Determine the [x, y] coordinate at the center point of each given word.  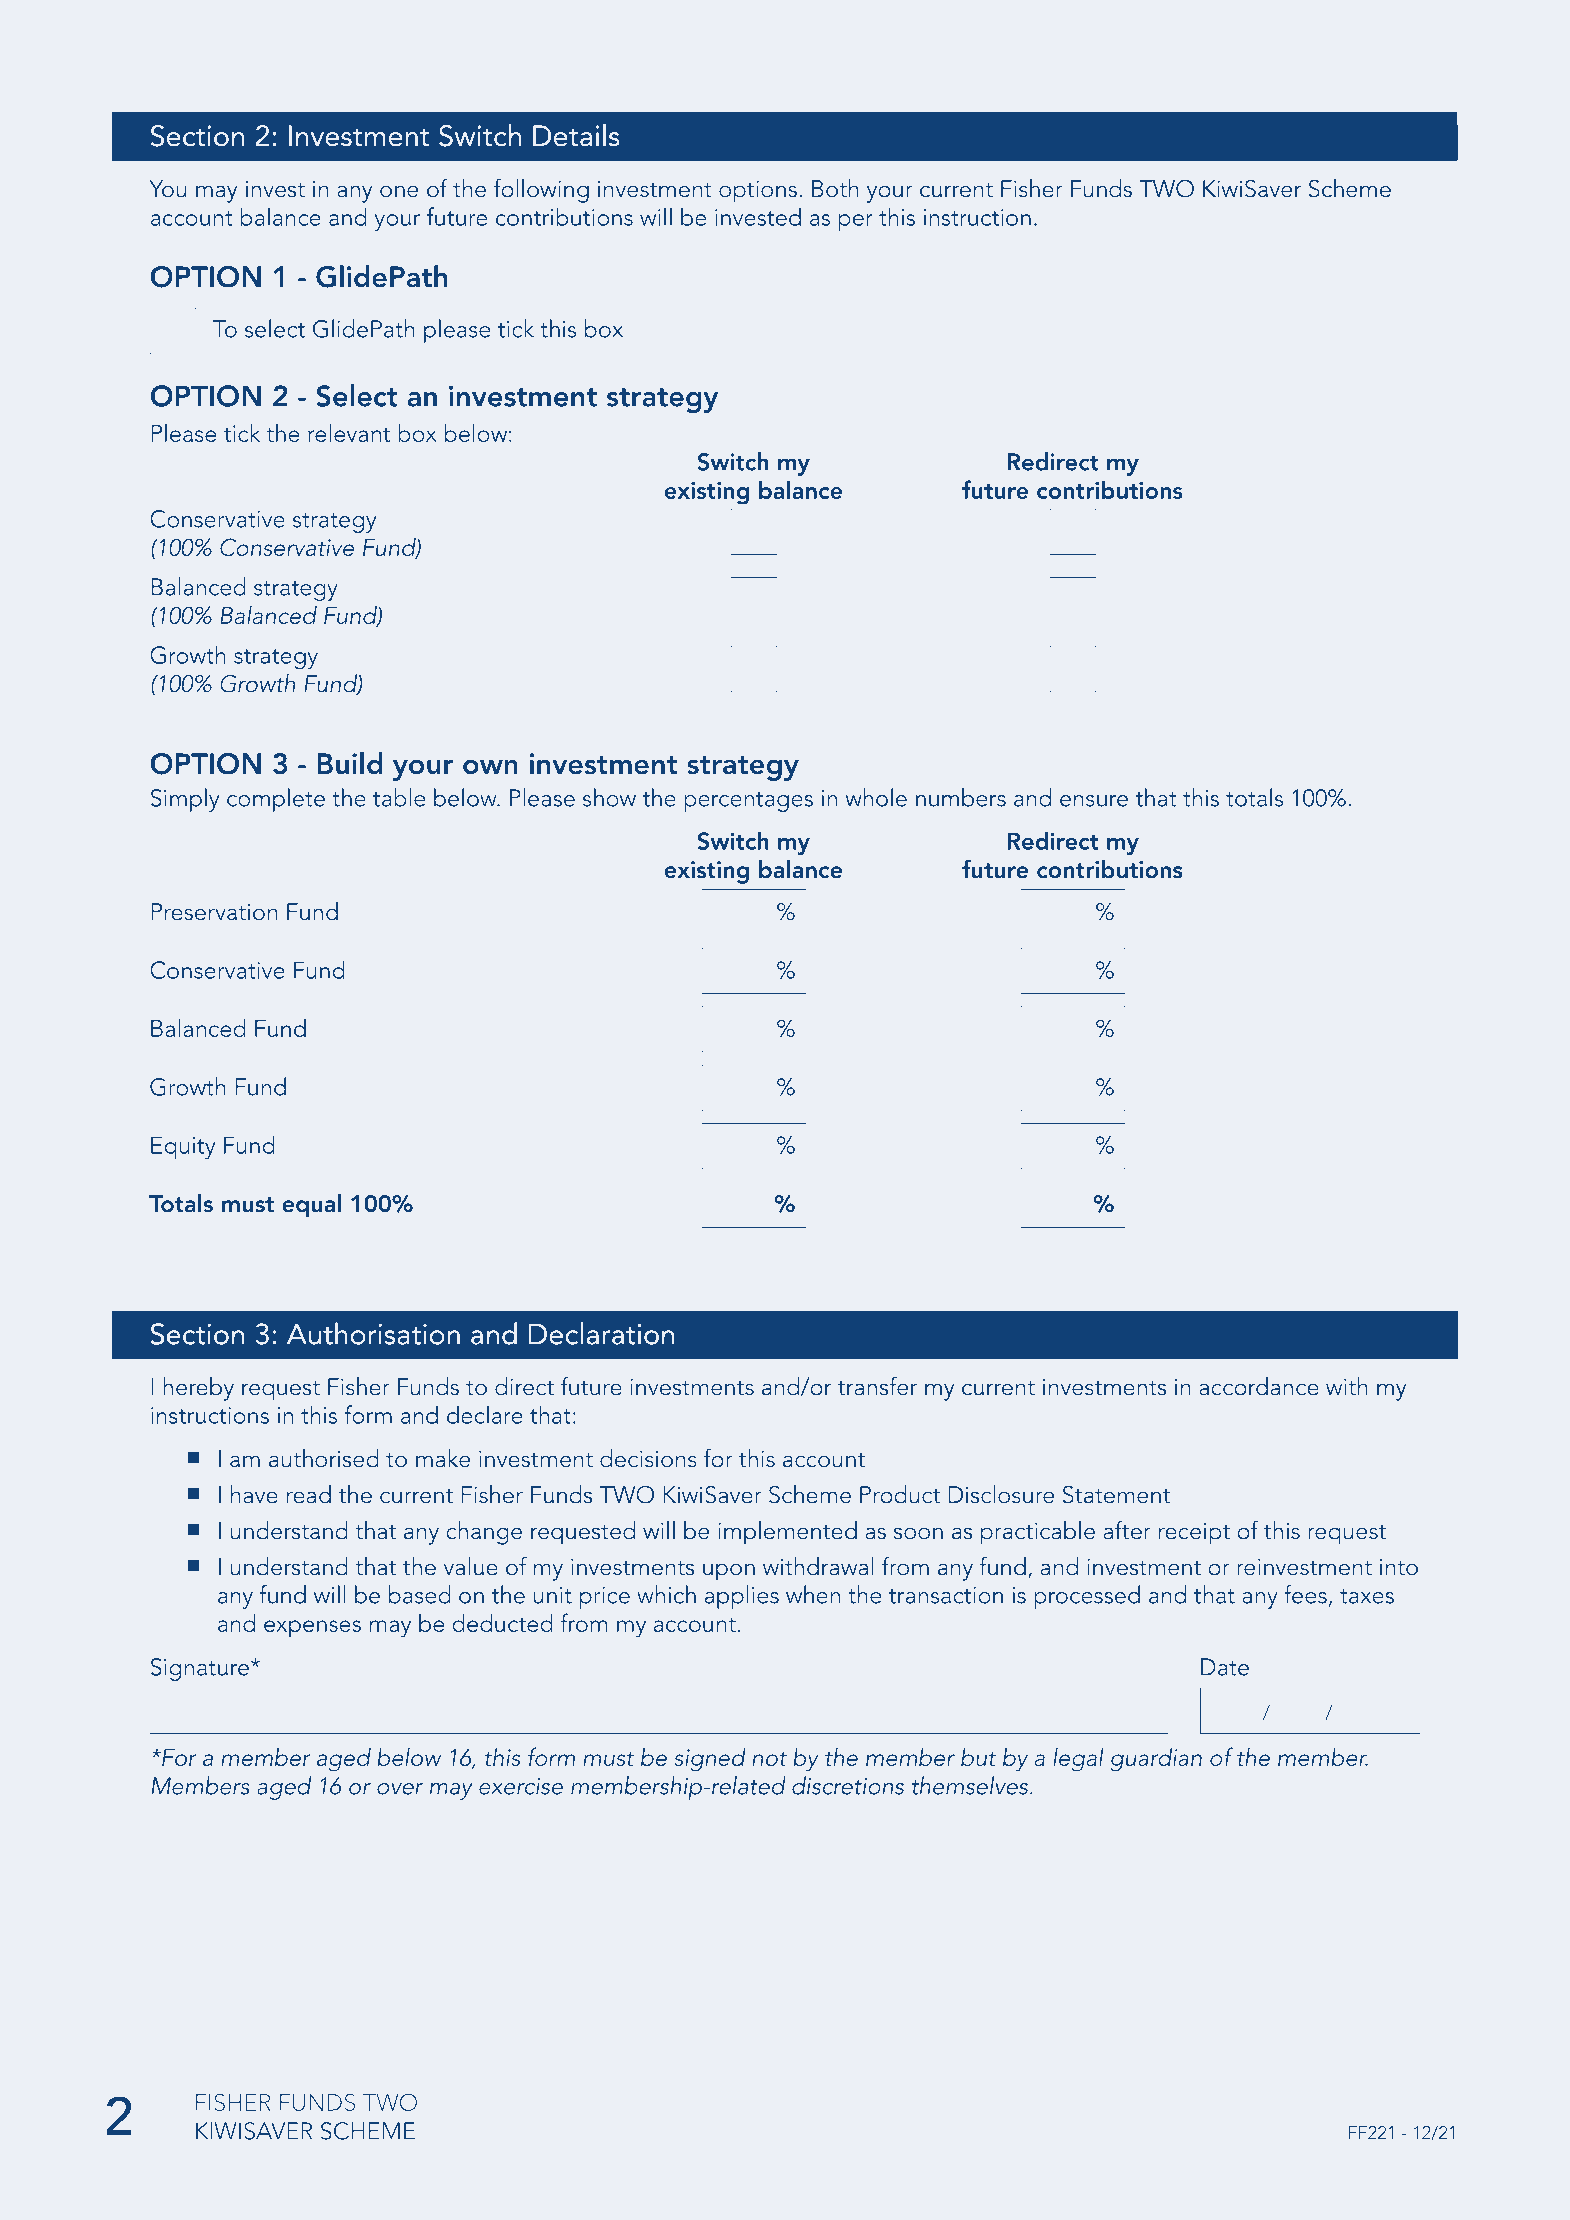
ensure [1094, 801]
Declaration [601, 1333]
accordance [1259, 1386]
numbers [961, 797]
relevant [349, 433]
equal [311, 1206]
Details [576, 135]
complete [276, 800]
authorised [324, 1458]
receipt [1194, 1533]
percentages [748, 802]
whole [876, 797]
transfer [877, 1386]
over [400, 1789]
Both [835, 188]
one [399, 192]
